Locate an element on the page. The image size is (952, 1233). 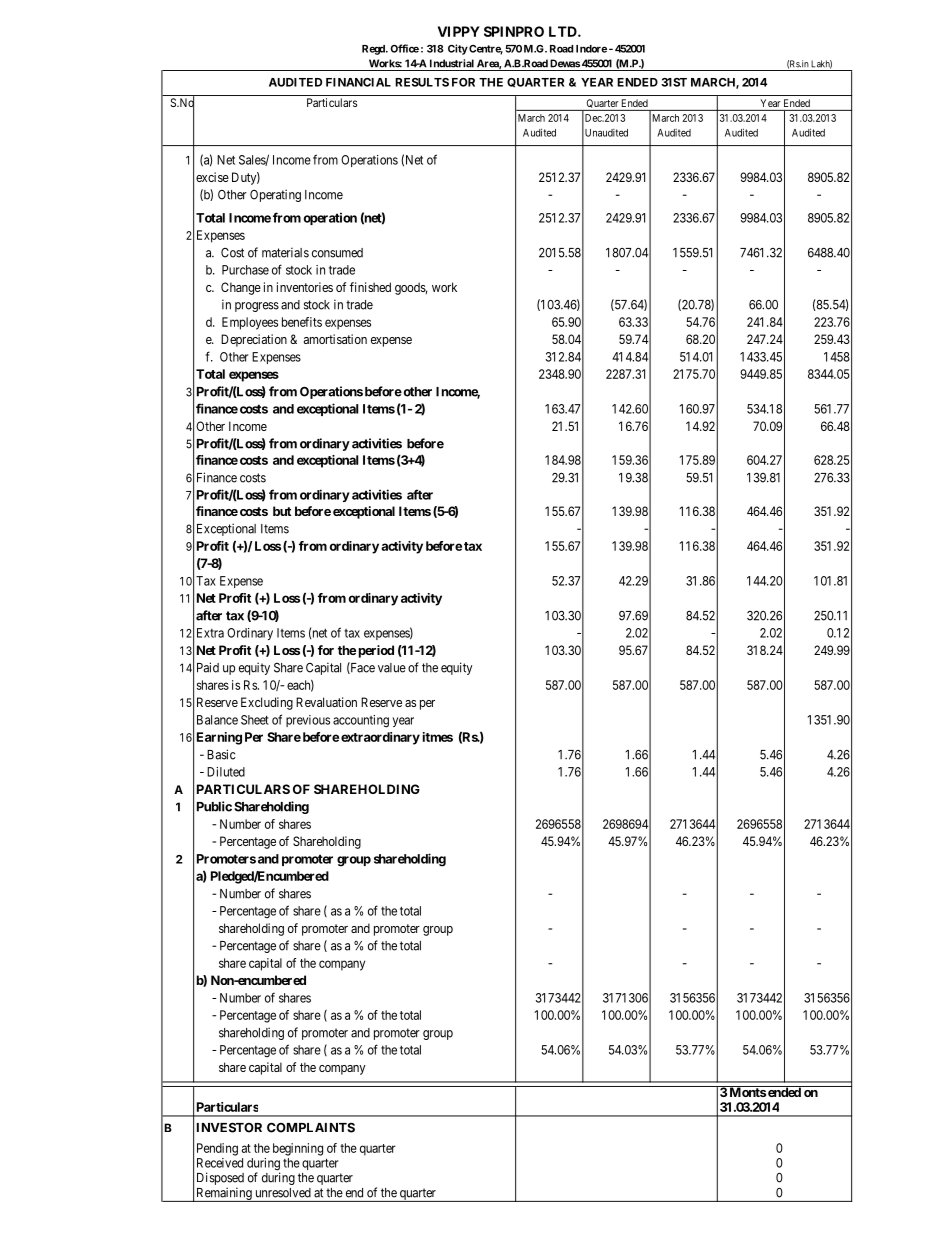
COMPLAINTS is located at coordinates (311, 1127).
